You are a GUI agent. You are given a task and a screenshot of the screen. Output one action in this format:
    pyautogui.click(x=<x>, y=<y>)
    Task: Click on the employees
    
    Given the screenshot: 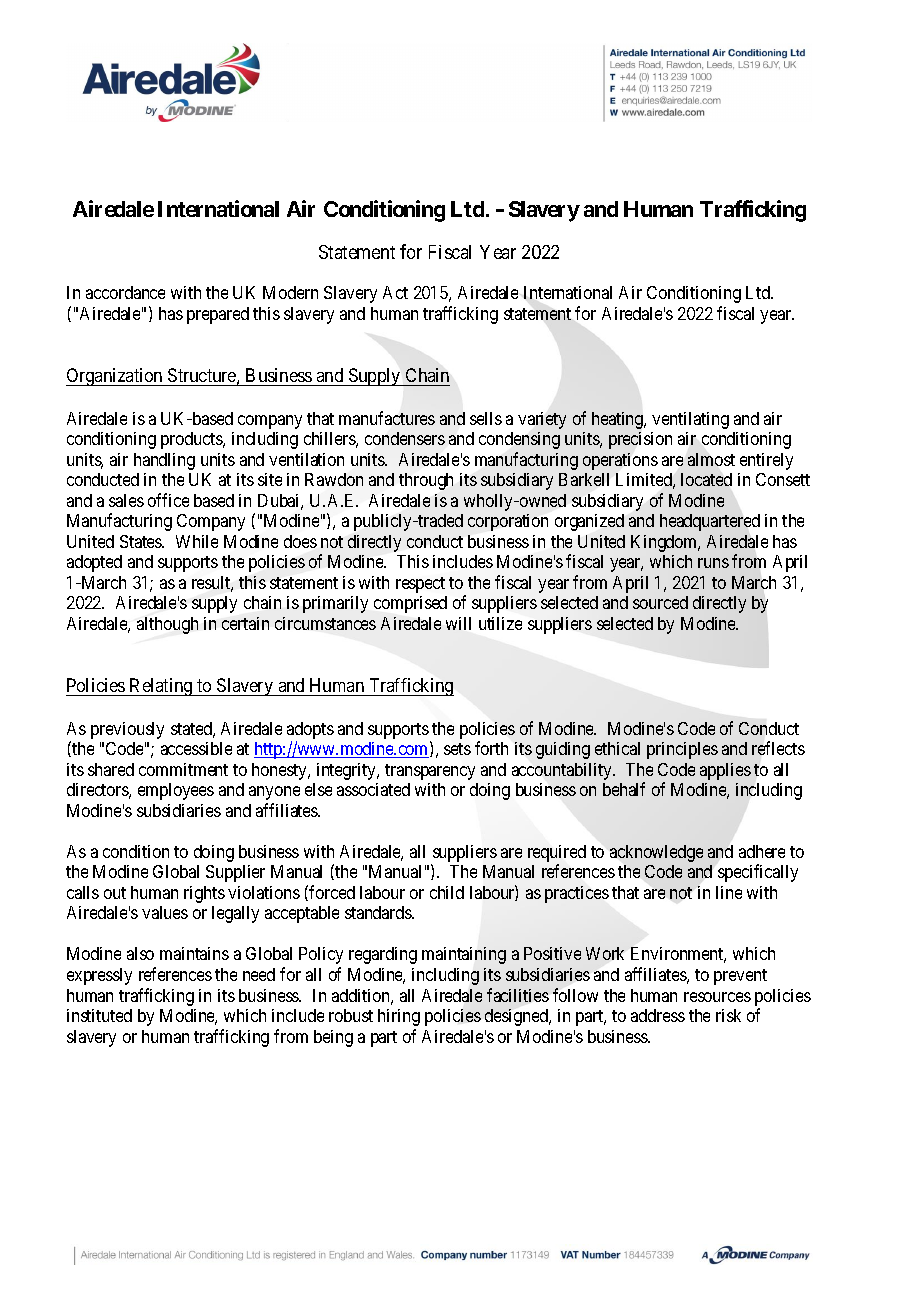 What is the action you would take?
    pyautogui.click(x=176, y=791)
